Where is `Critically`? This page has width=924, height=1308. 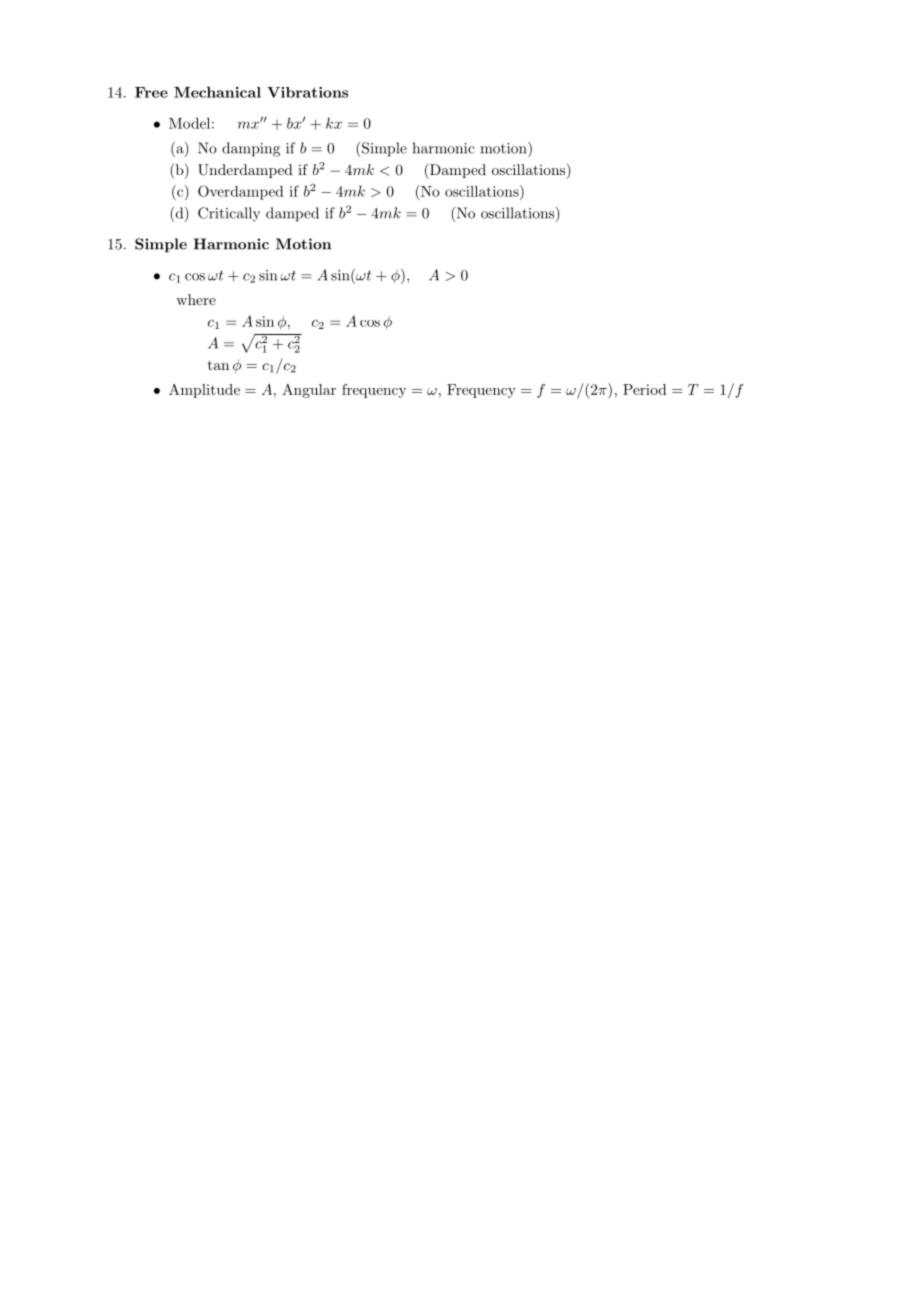
Critically is located at coordinates (229, 214).
